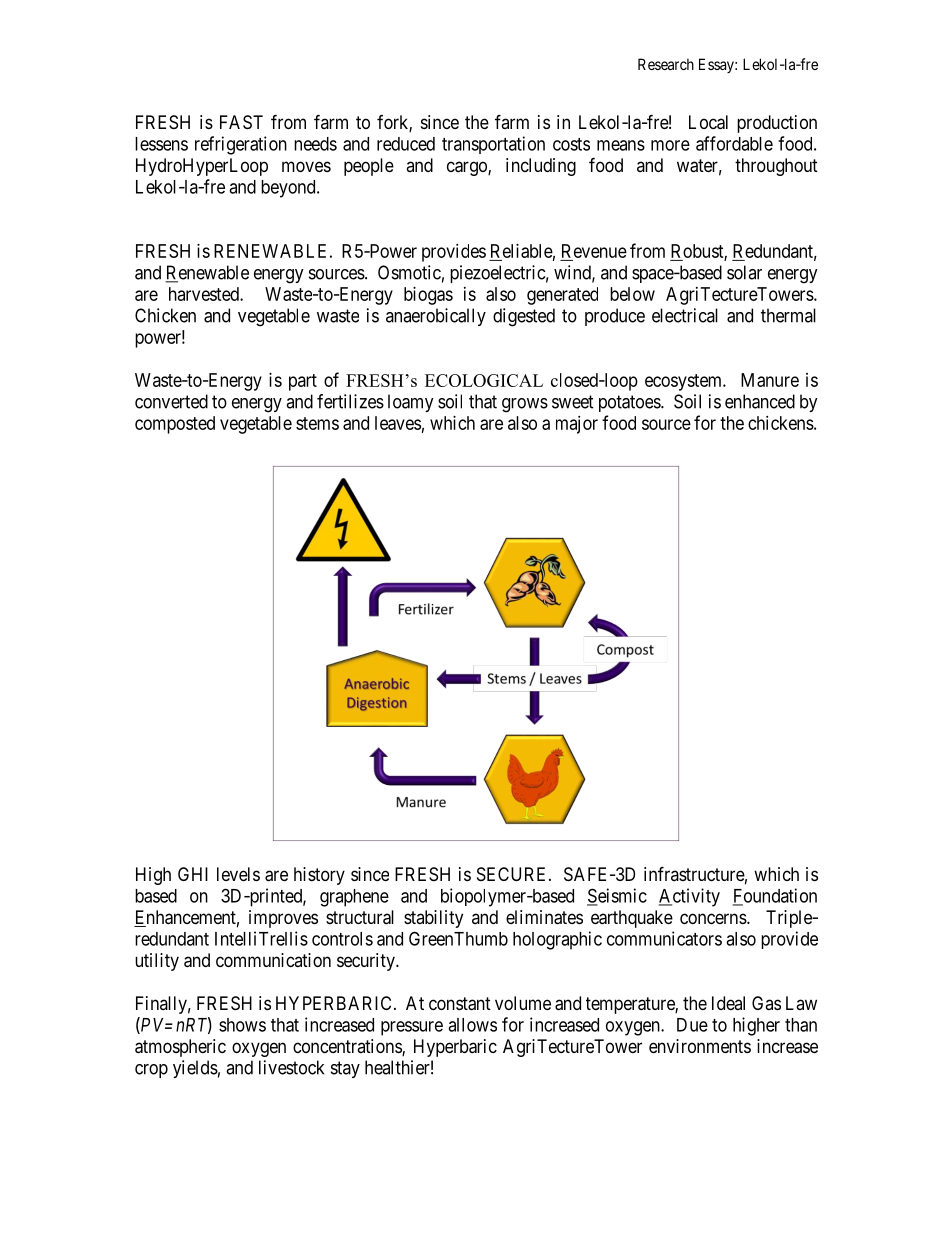  Describe the element at coordinates (175, 425) in the screenshot. I see `composted` at that location.
